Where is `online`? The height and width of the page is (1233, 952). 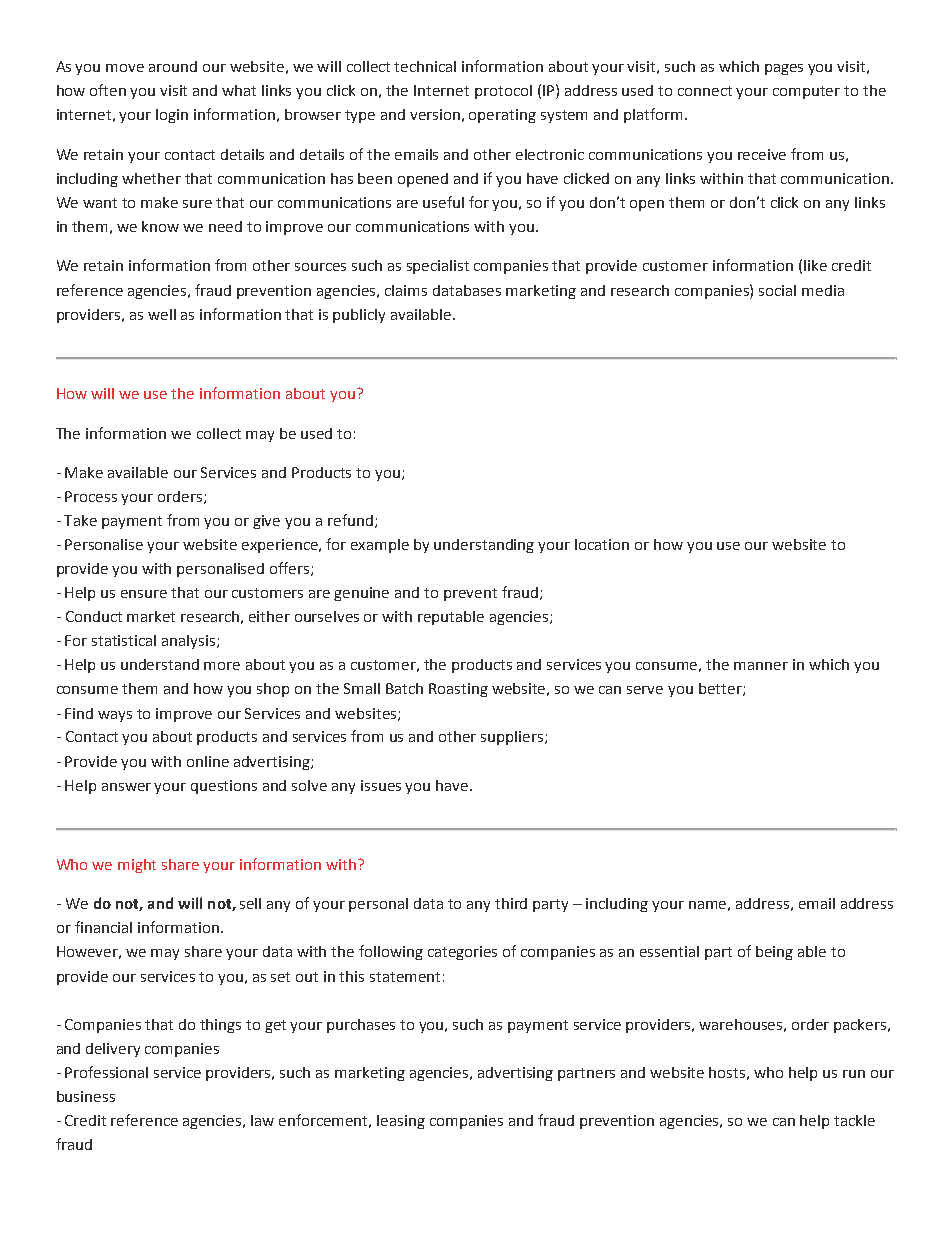
online is located at coordinates (208, 761).
